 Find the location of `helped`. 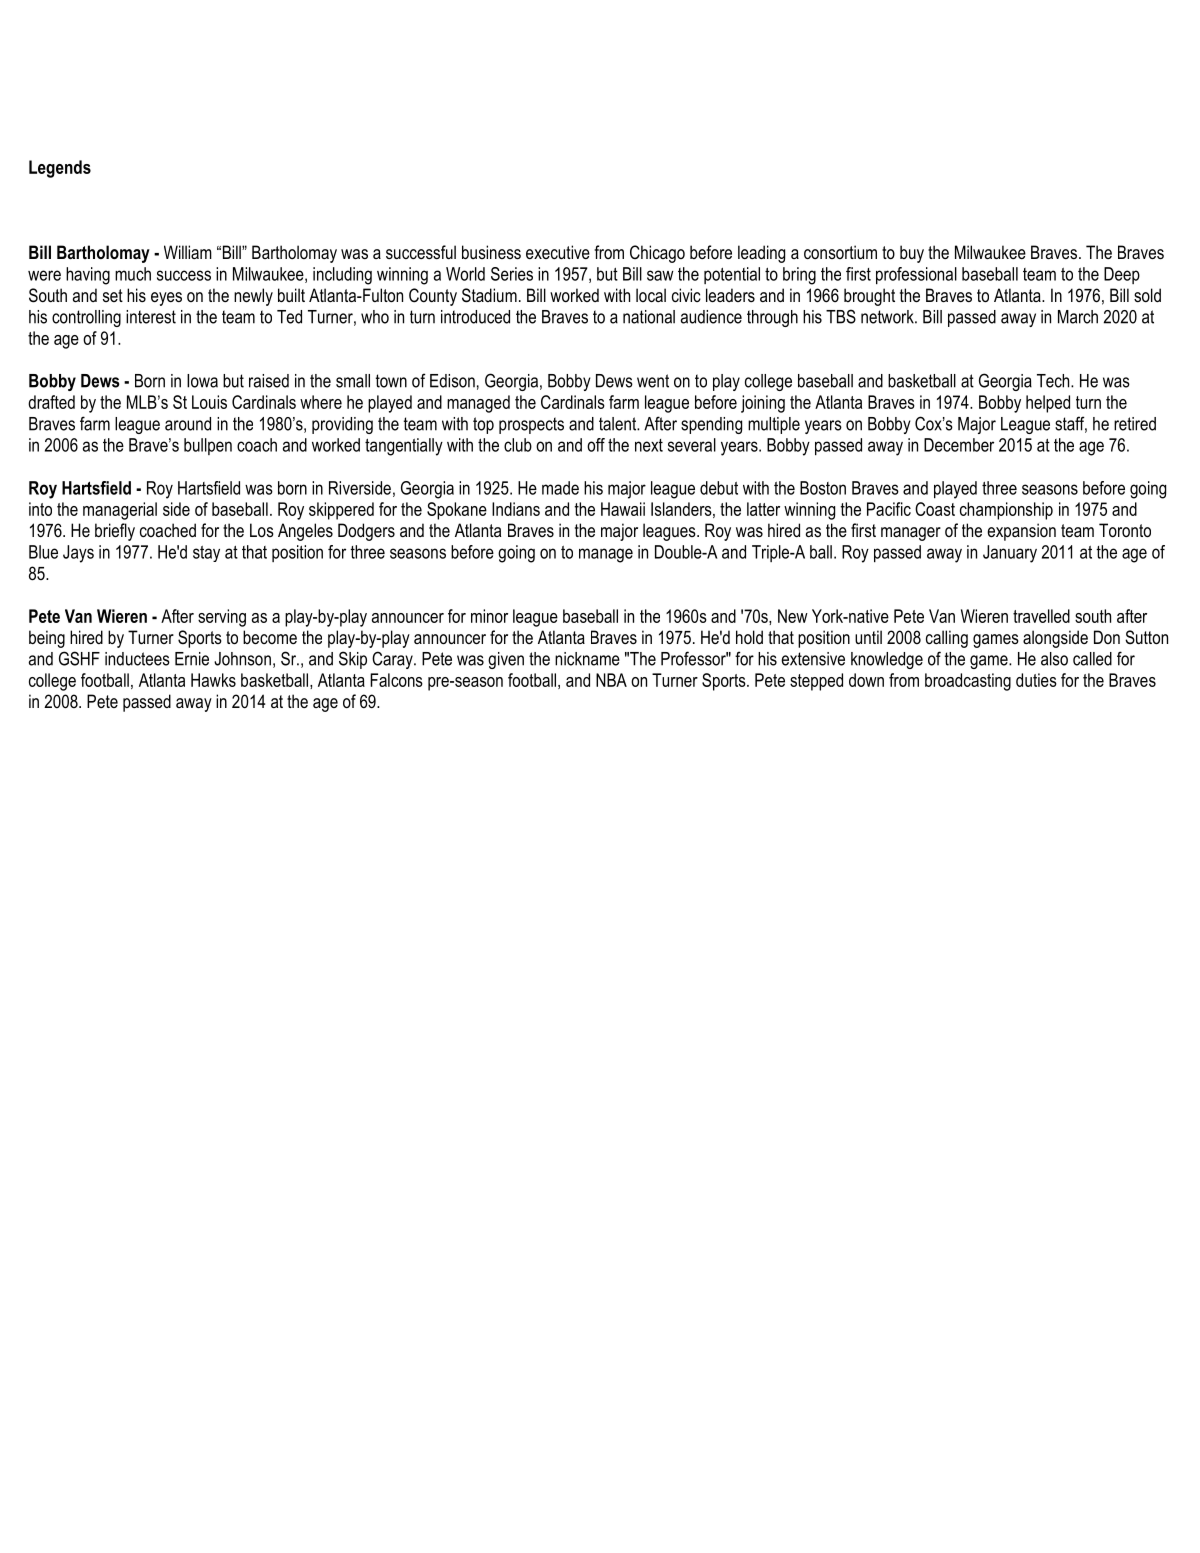

helped is located at coordinates (1048, 404).
